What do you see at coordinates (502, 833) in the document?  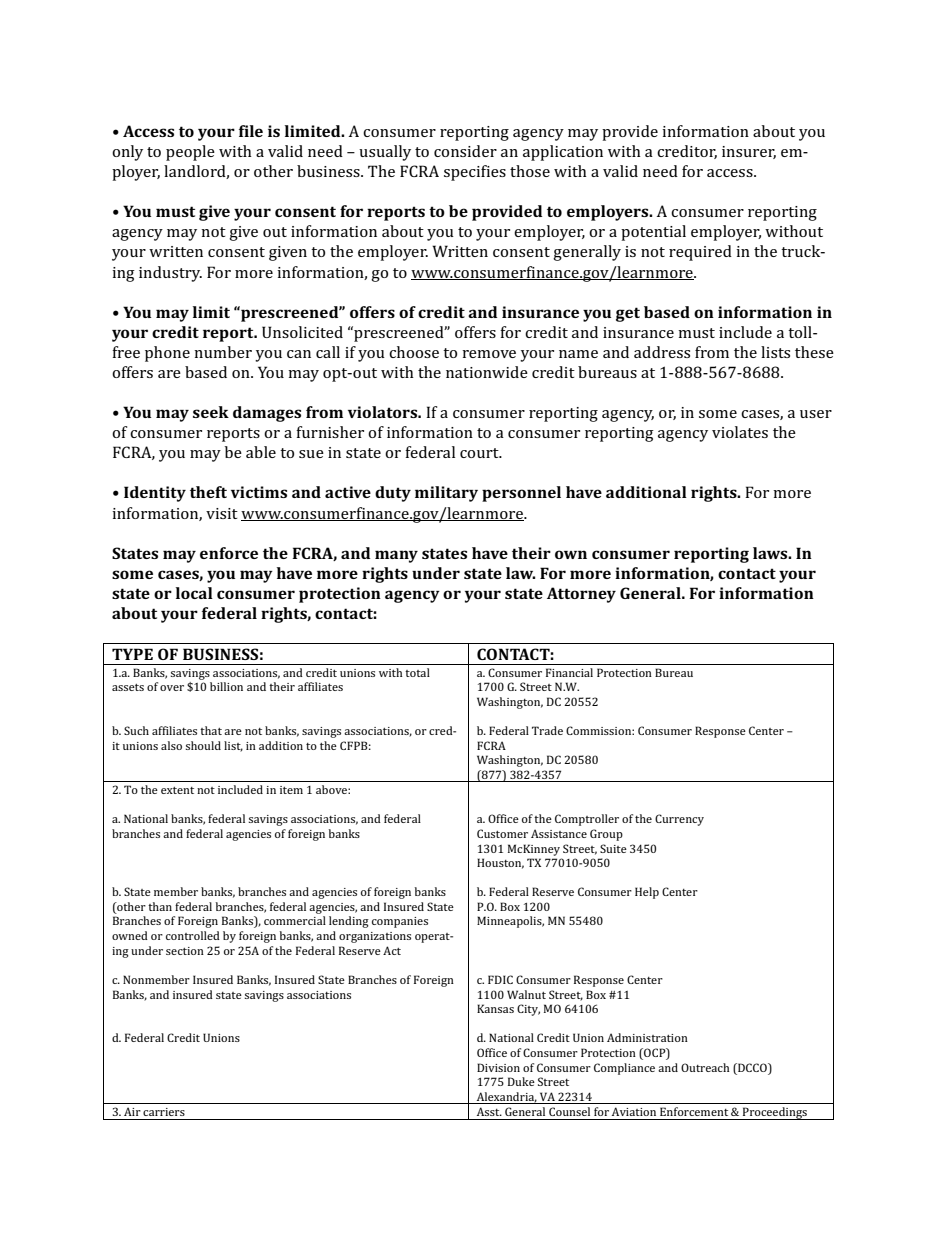 I see `Customer` at bounding box center [502, 833].
